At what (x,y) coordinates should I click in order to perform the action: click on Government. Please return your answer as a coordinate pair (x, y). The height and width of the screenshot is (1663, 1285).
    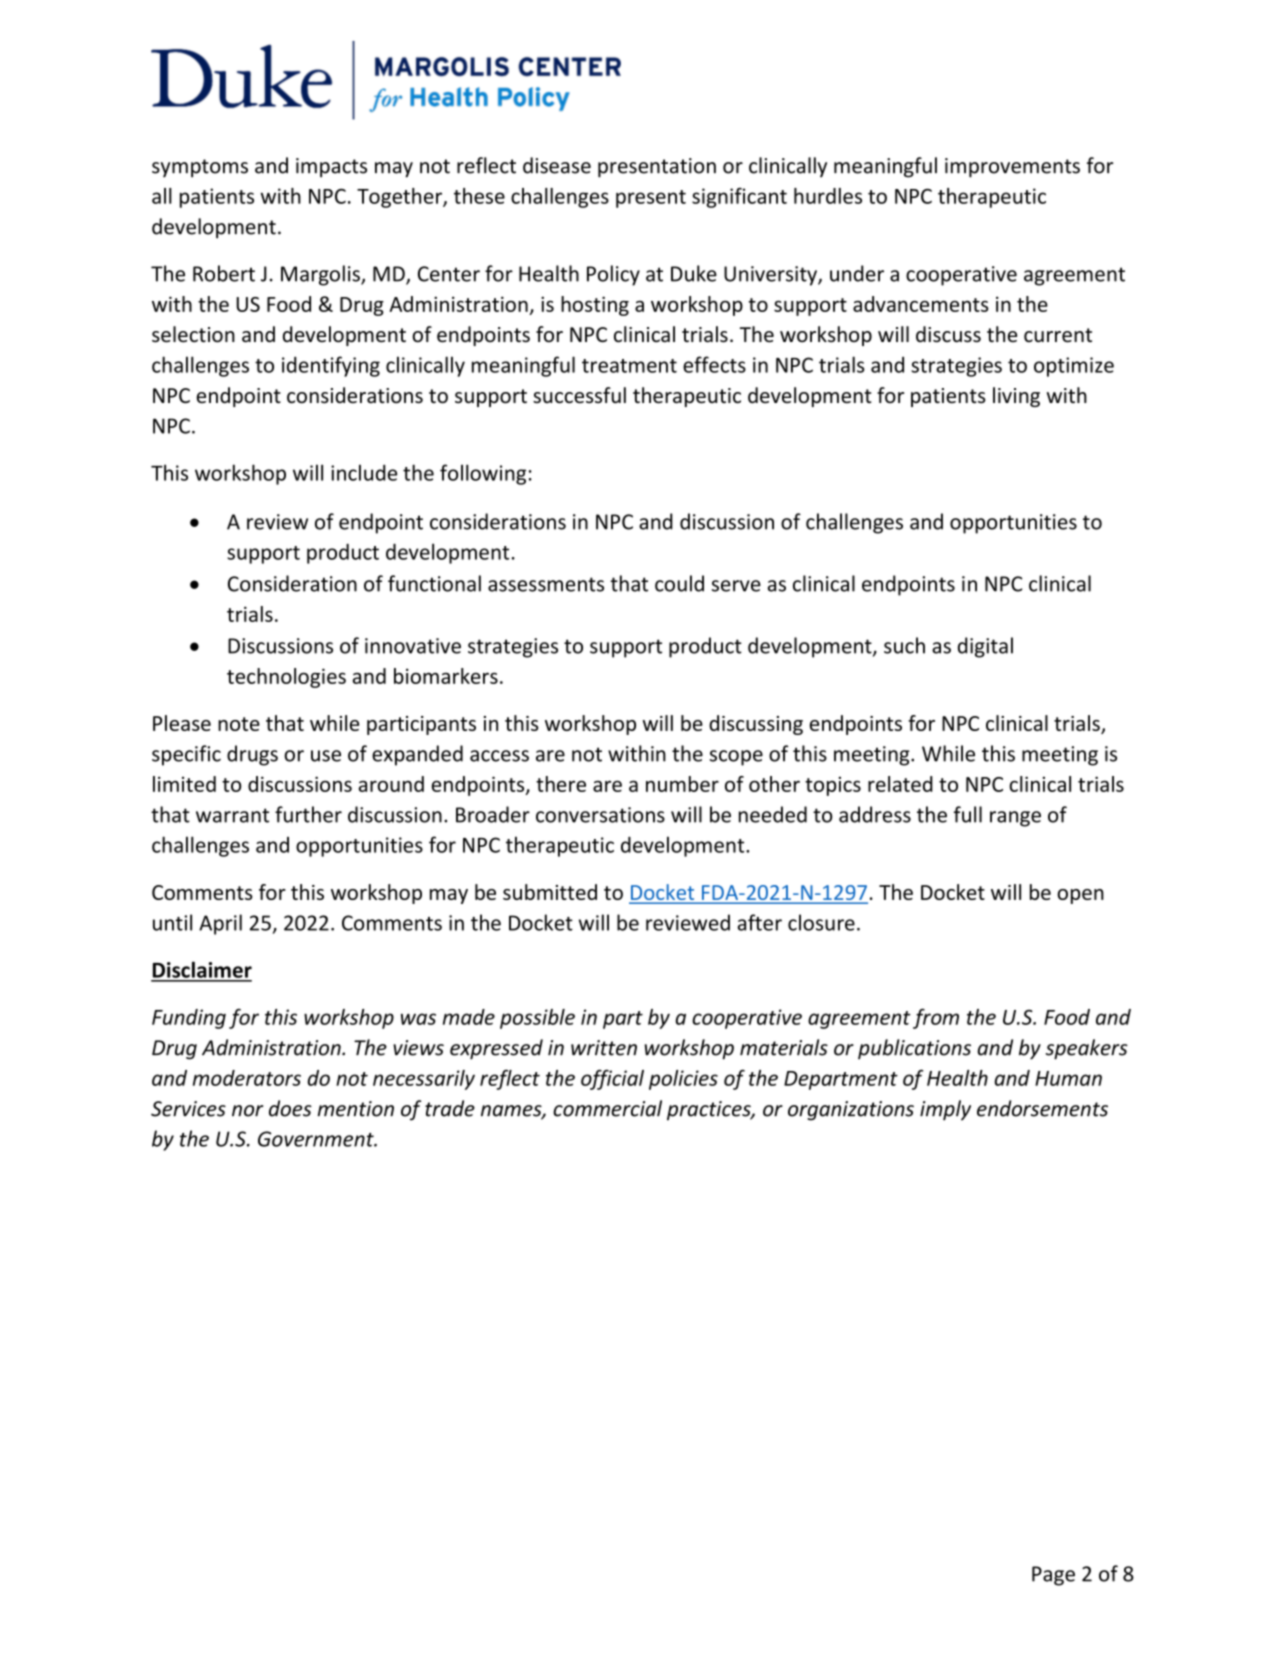
    Looking at the image, I should click on (317, 1139).
